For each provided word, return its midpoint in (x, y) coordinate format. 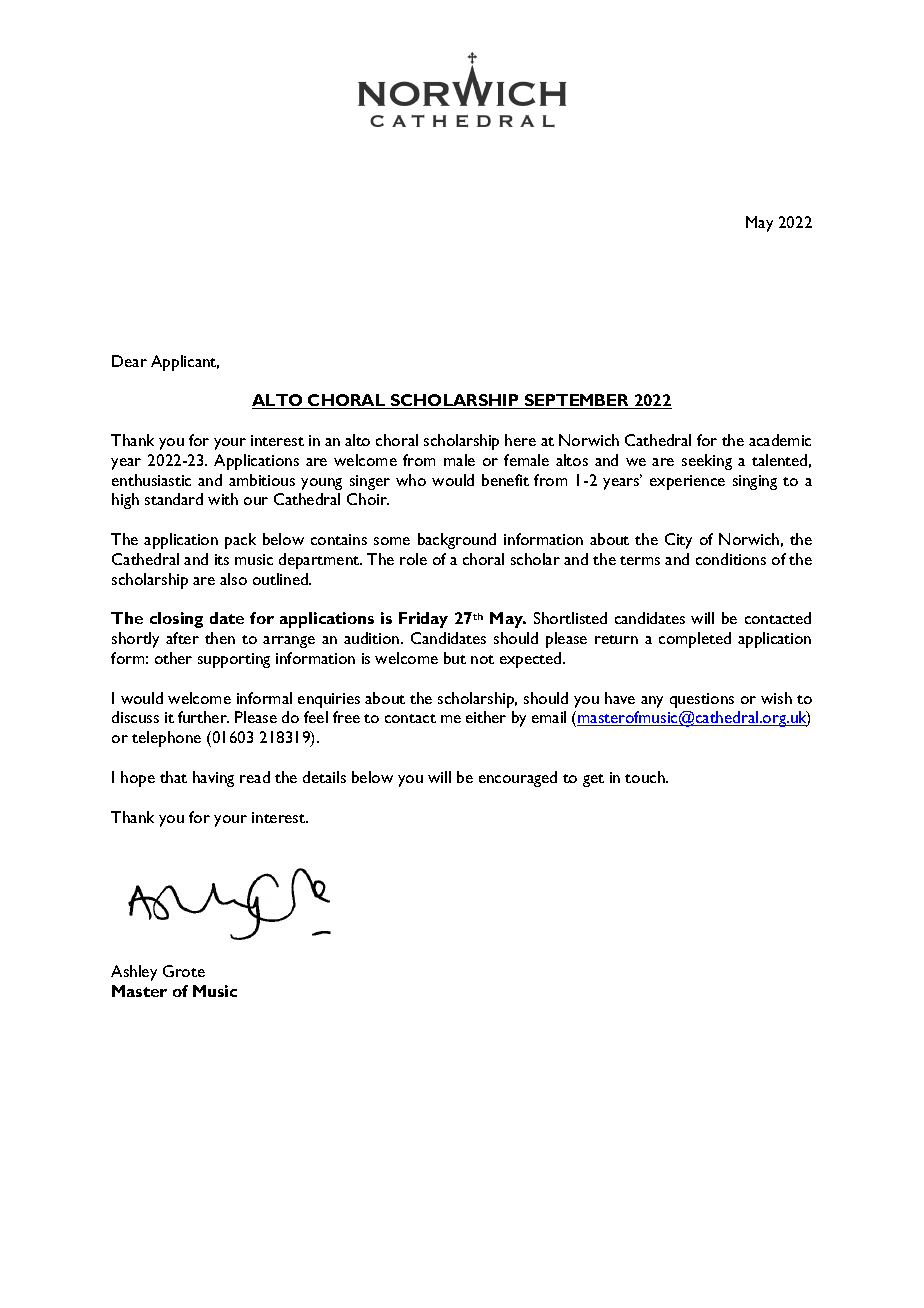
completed (695, 640)
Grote (184, 971)
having (213, 779)
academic (780, 440)
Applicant (185, 363)
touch (646, 777)
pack (240, 541)
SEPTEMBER (577, 401)
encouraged (518, 779)
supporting (234, 660)
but (455, 658)
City (678, 541)
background (457, 541)
